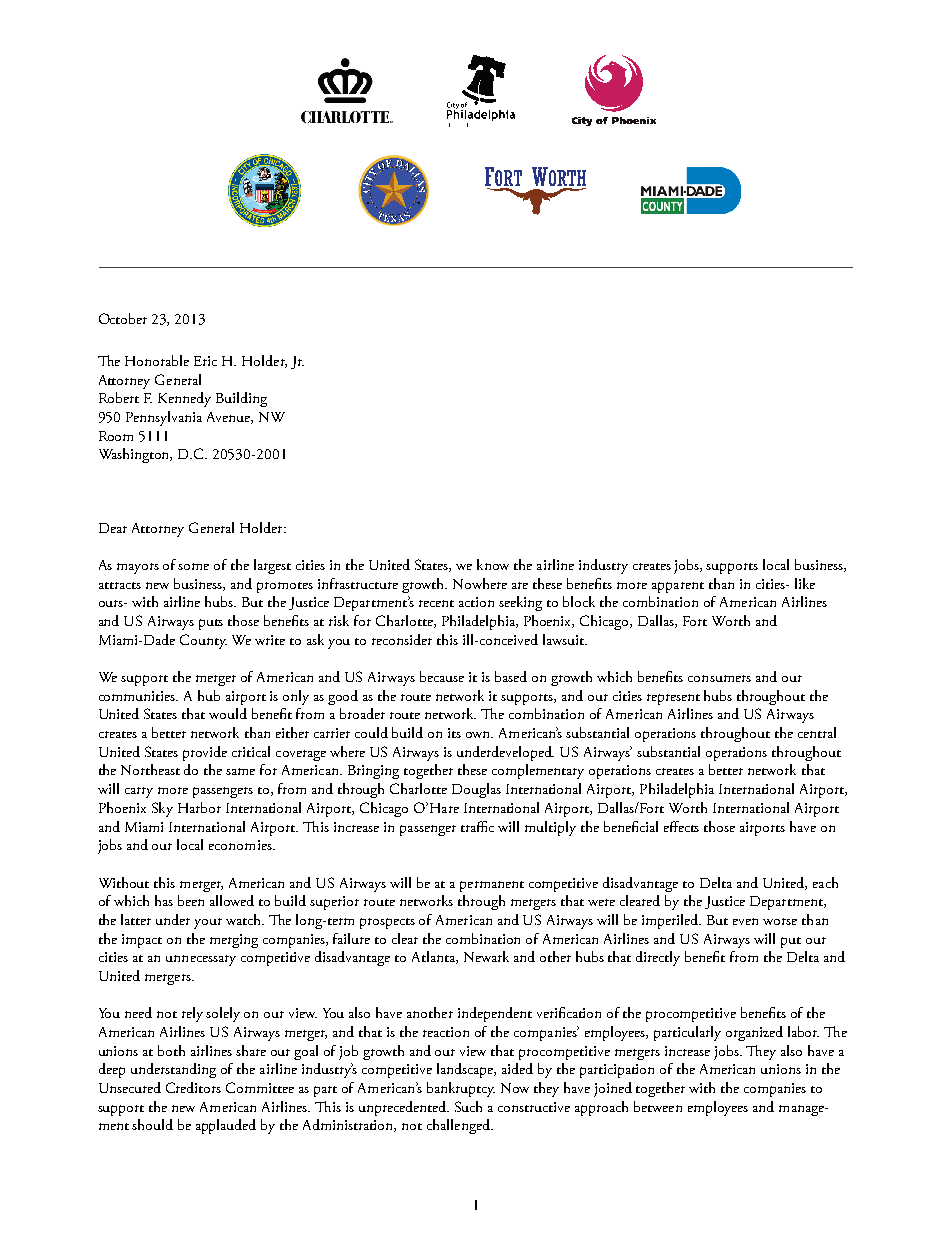 The width and height of the page is (952, 1233). Describe the element at coordinates (157, 360) in the page. I see `Honorable` at that location.
